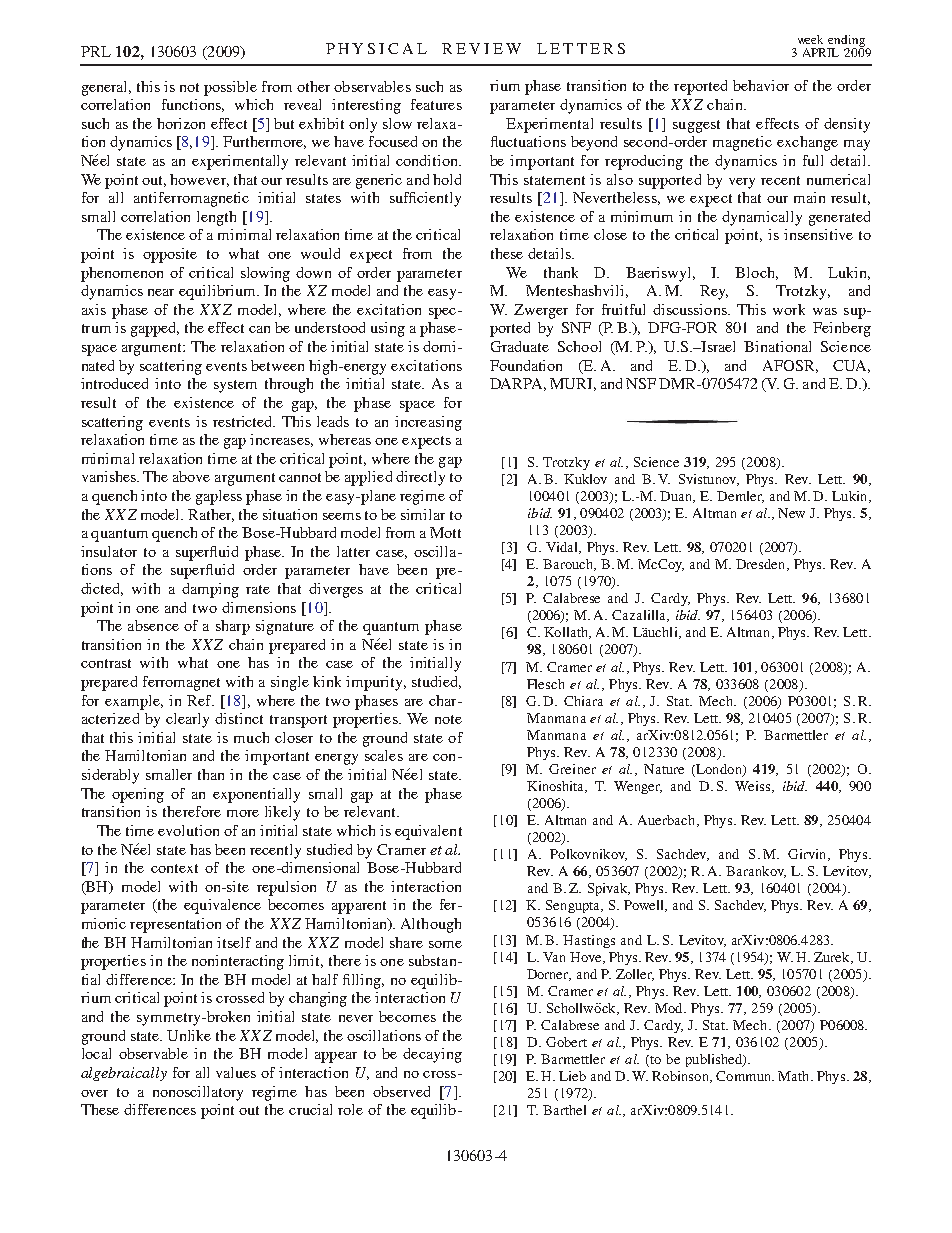 The width and height of the screenshot is (952, 1233). Describe the element at coordinates (432, 1055) in the screenshot. I see `decaying` at that location.
